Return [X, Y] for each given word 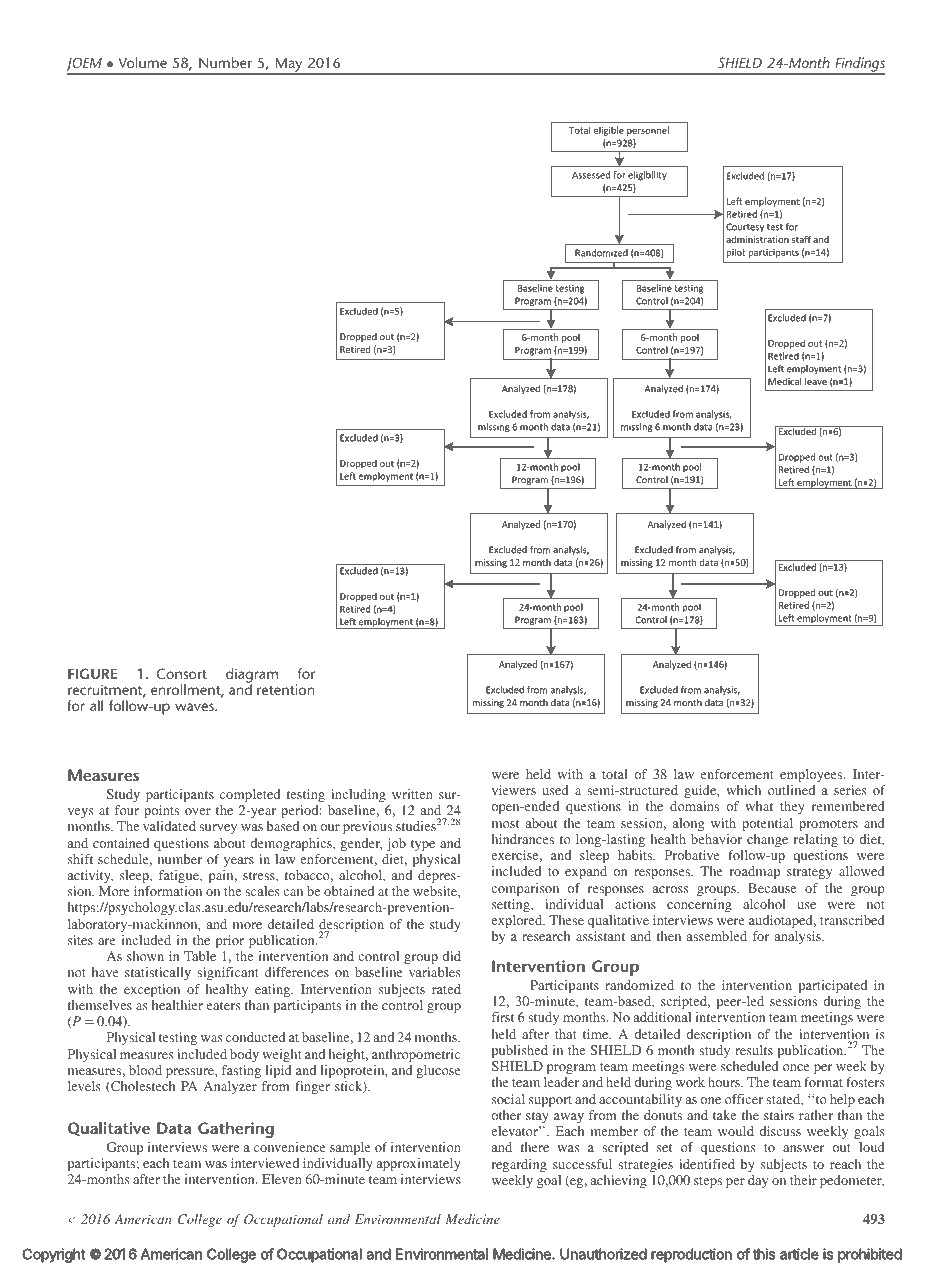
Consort [181, 673]
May [289, 65]
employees [812, 775]
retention [285, 689]
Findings [859, 65]
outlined [791, 790]
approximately [419, 1164]
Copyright [54, 1255]
